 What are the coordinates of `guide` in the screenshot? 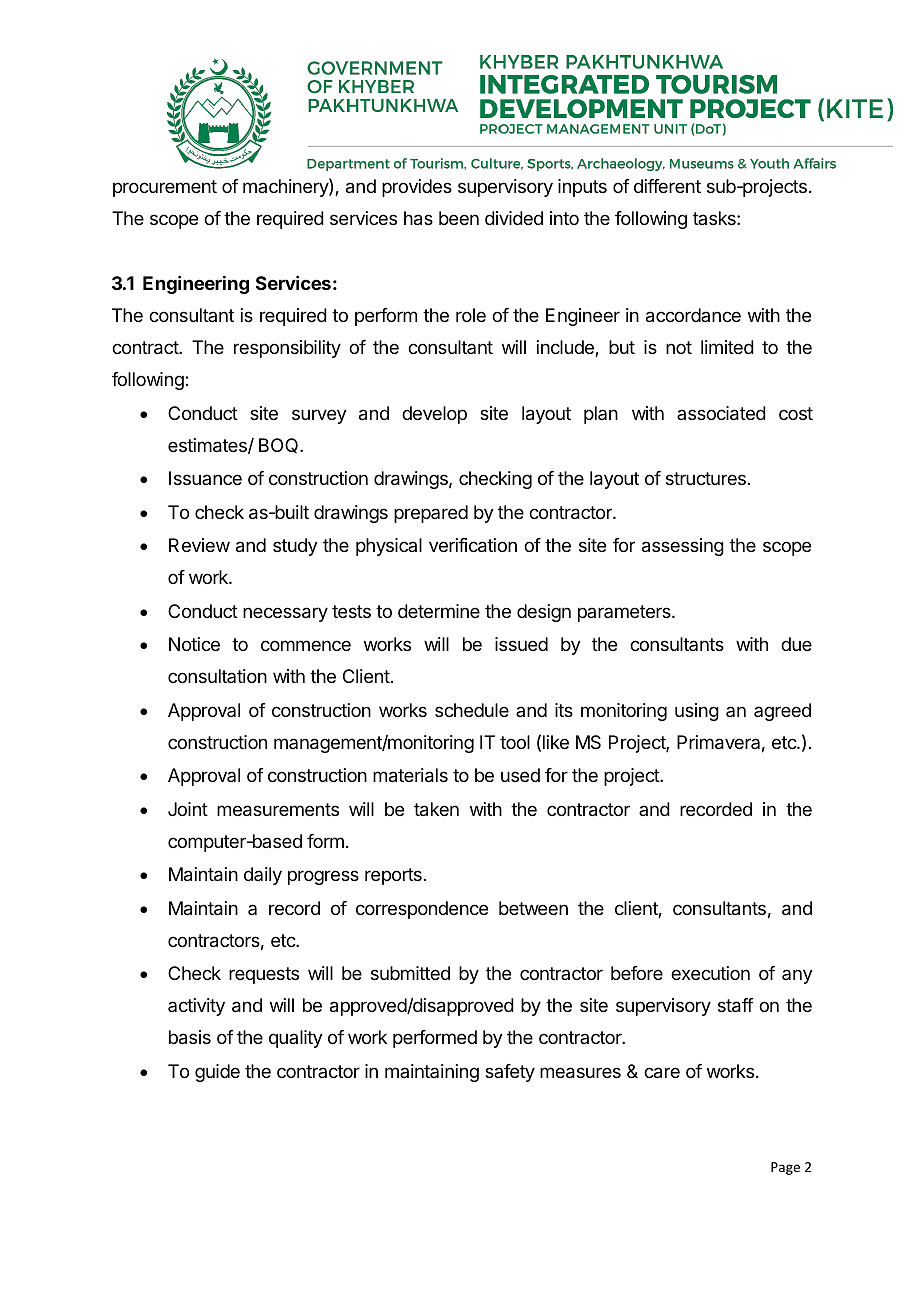 It's located at (217, 1073).
